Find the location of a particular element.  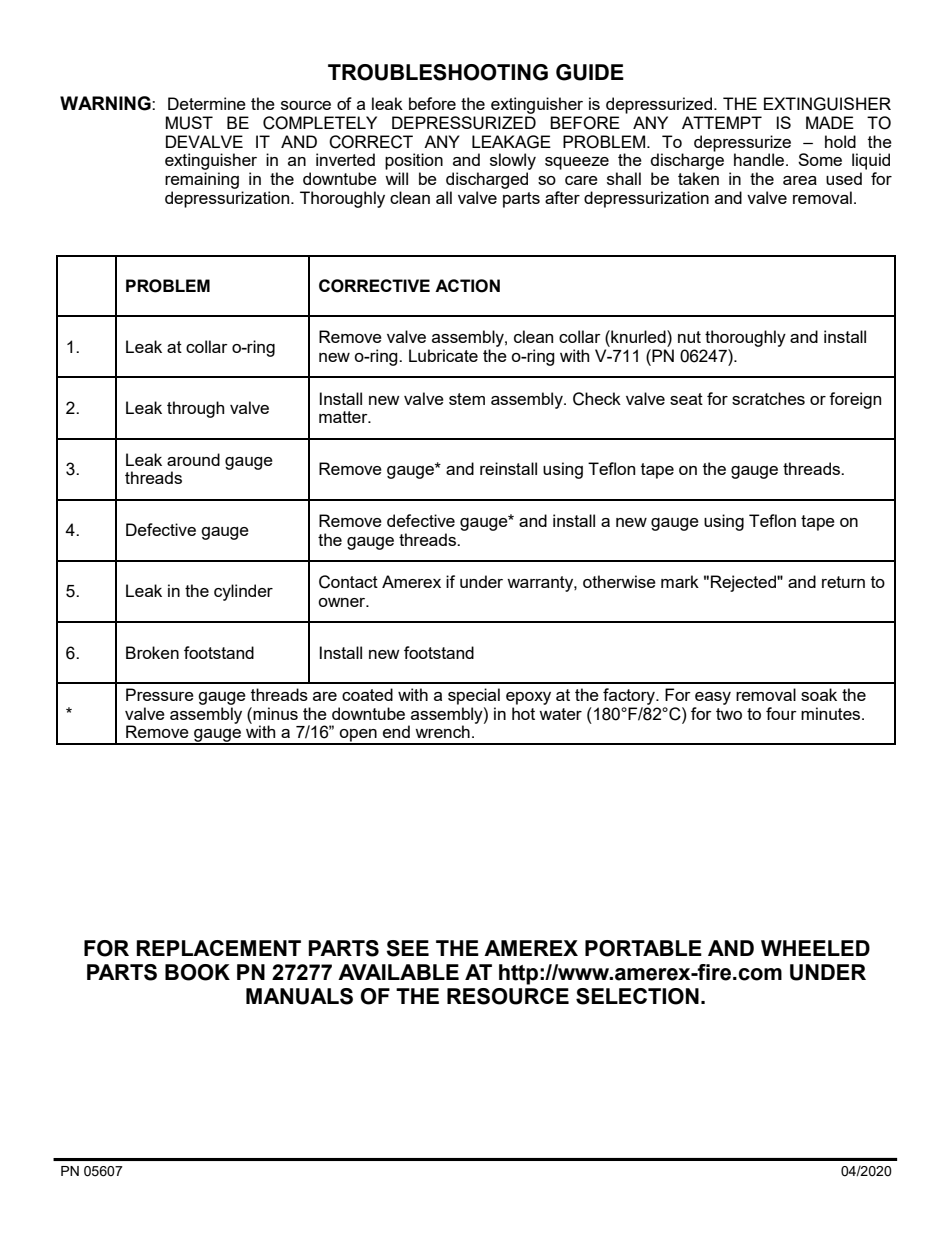

cylinder is located at coordinates (243, 592).
